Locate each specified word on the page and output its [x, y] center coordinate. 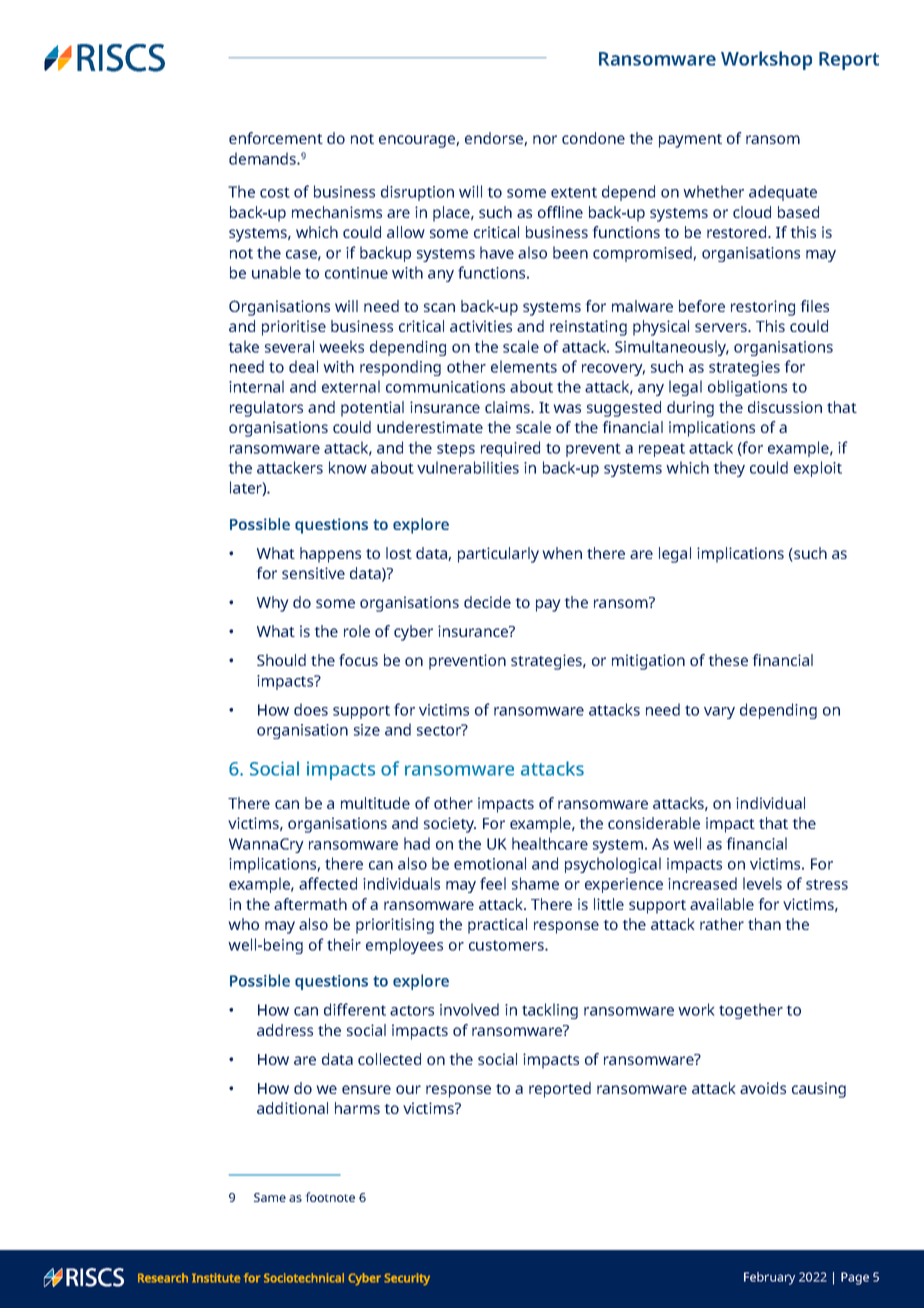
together [751, 1011]
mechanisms [337, 212]
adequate [783, 193]
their [344, 944]
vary [719, 713]
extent [574, 192]
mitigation [648, 662]
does [311, 709]
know [348, 467]
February [769, 1278]
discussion [785, 407]
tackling [550, 1011]
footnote [330, 1197]
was [567, 408]
